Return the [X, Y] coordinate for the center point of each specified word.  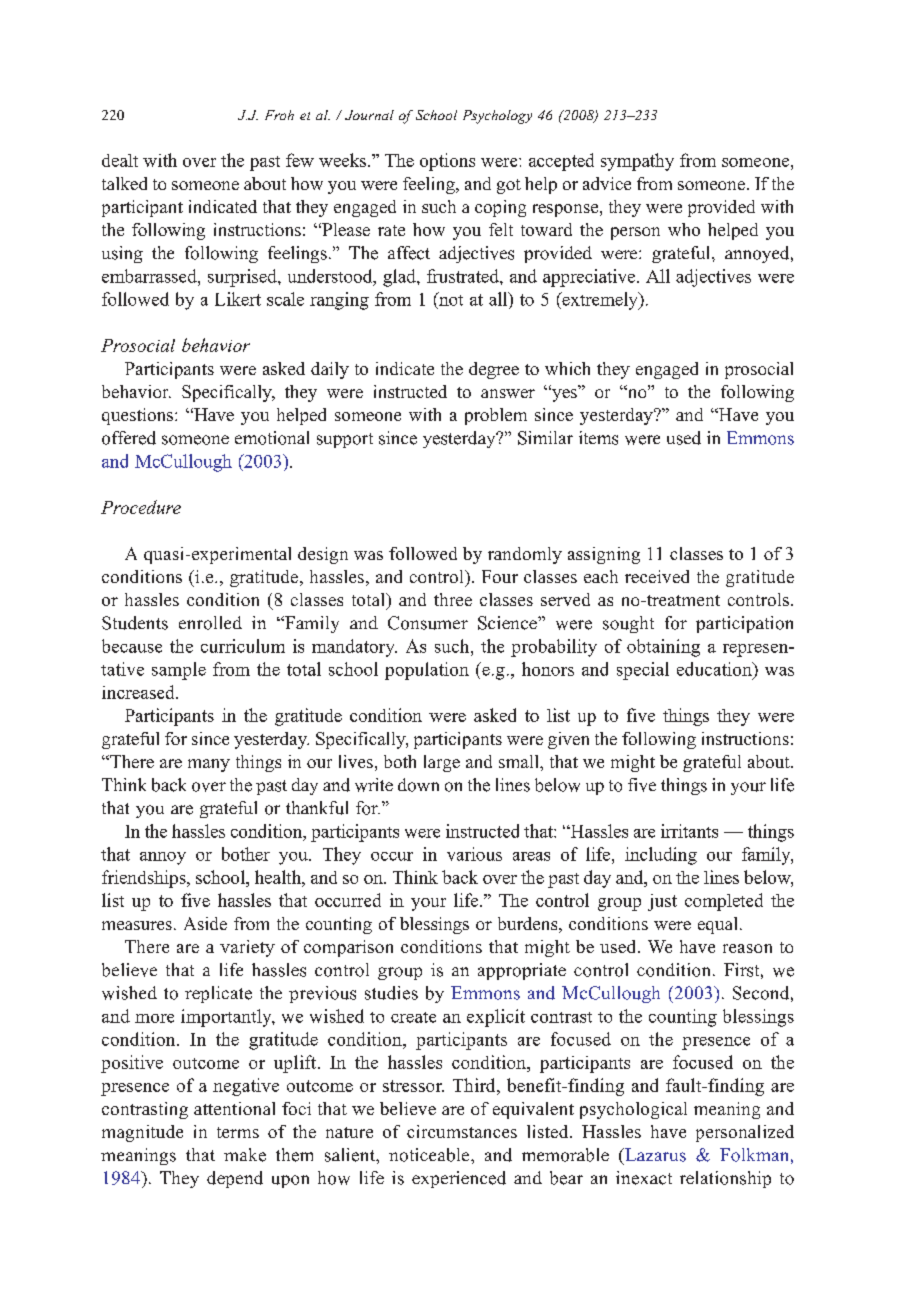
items [598, 438]
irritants [689, 831]
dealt [120, 160]
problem [496, 416]
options [447, 162]
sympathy [637, 162]
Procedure [141, 507]
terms [238, 1132]
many [209, 765]
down [418, 785]
